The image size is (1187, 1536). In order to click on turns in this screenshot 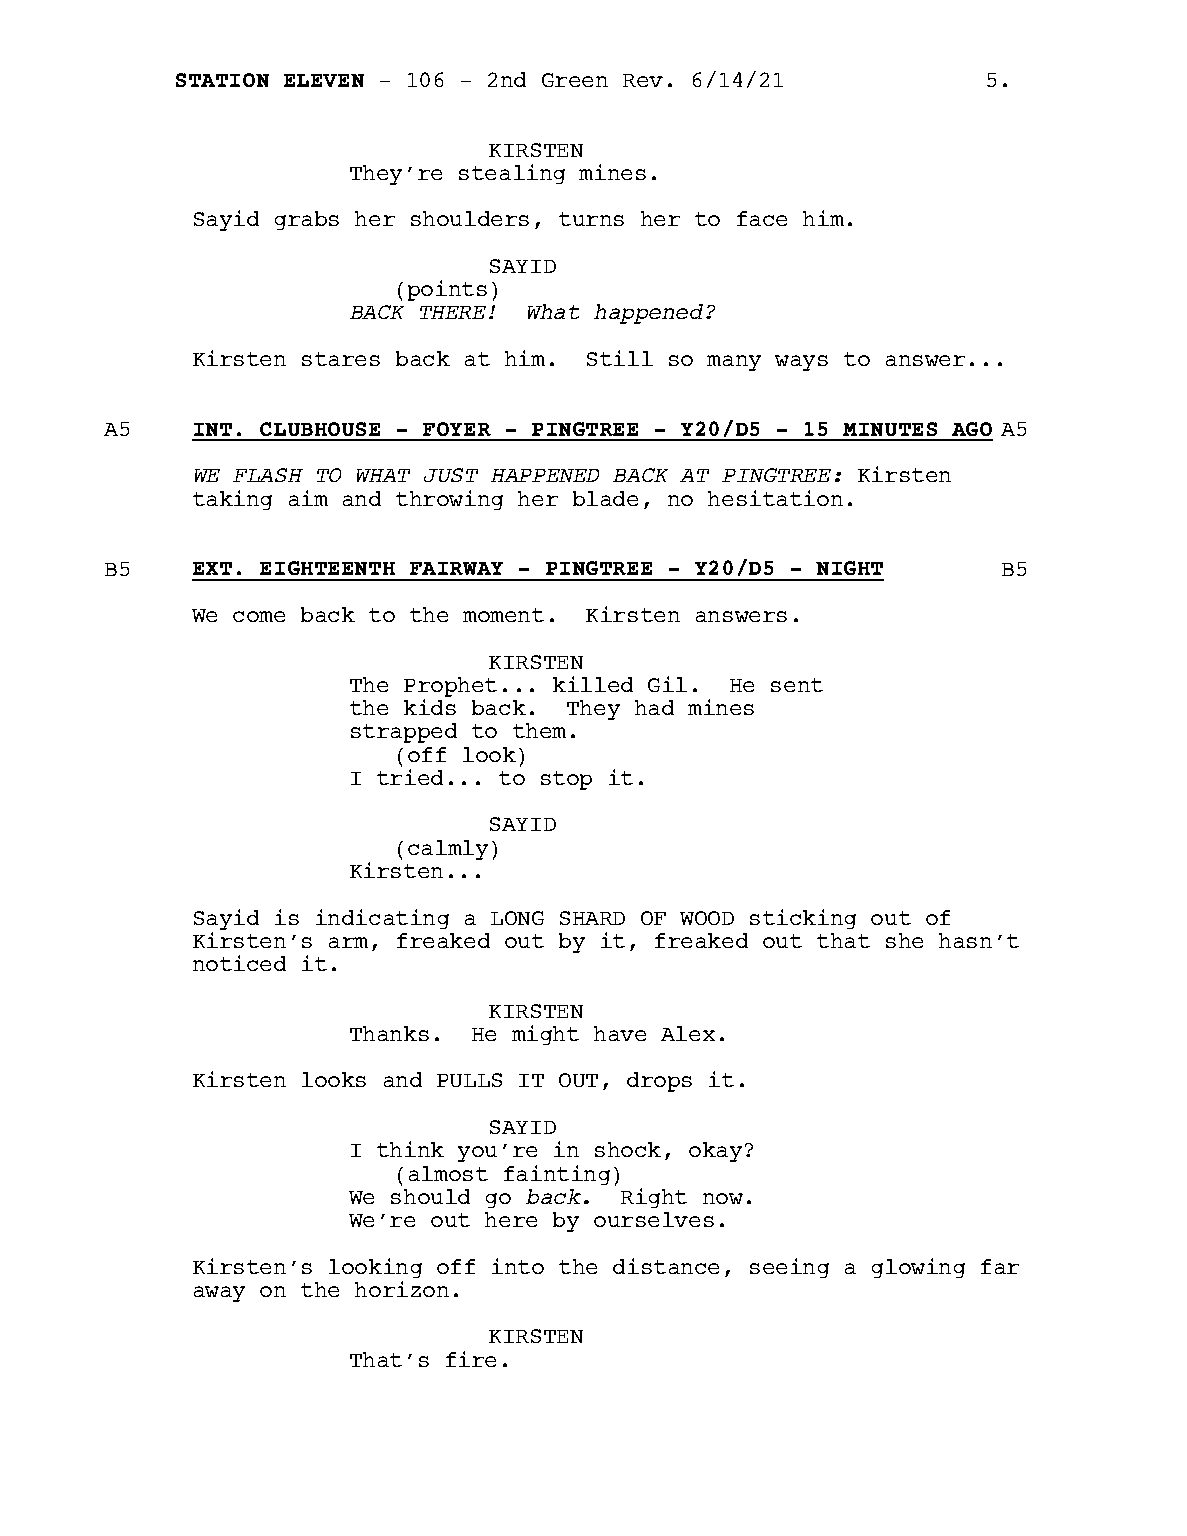, I will do `click(591, 219)`.
